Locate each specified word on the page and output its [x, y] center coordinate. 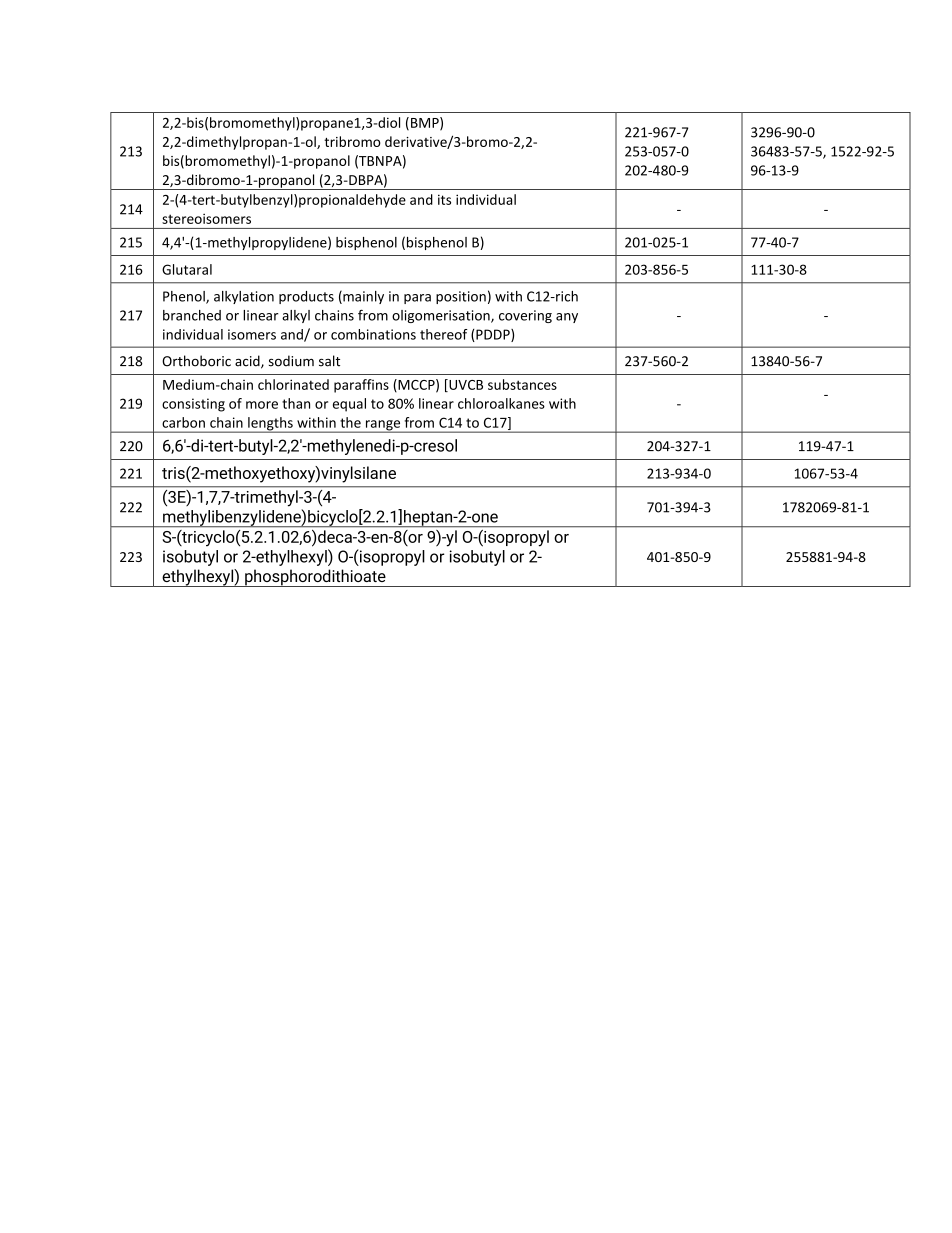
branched [192, 315]
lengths [270, 425]
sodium [291, 361]
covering [525, 316]
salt [329, 361]
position [461, 297]
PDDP [493, 335]
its [444, 199]
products [306, 297]
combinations [373, 334]
